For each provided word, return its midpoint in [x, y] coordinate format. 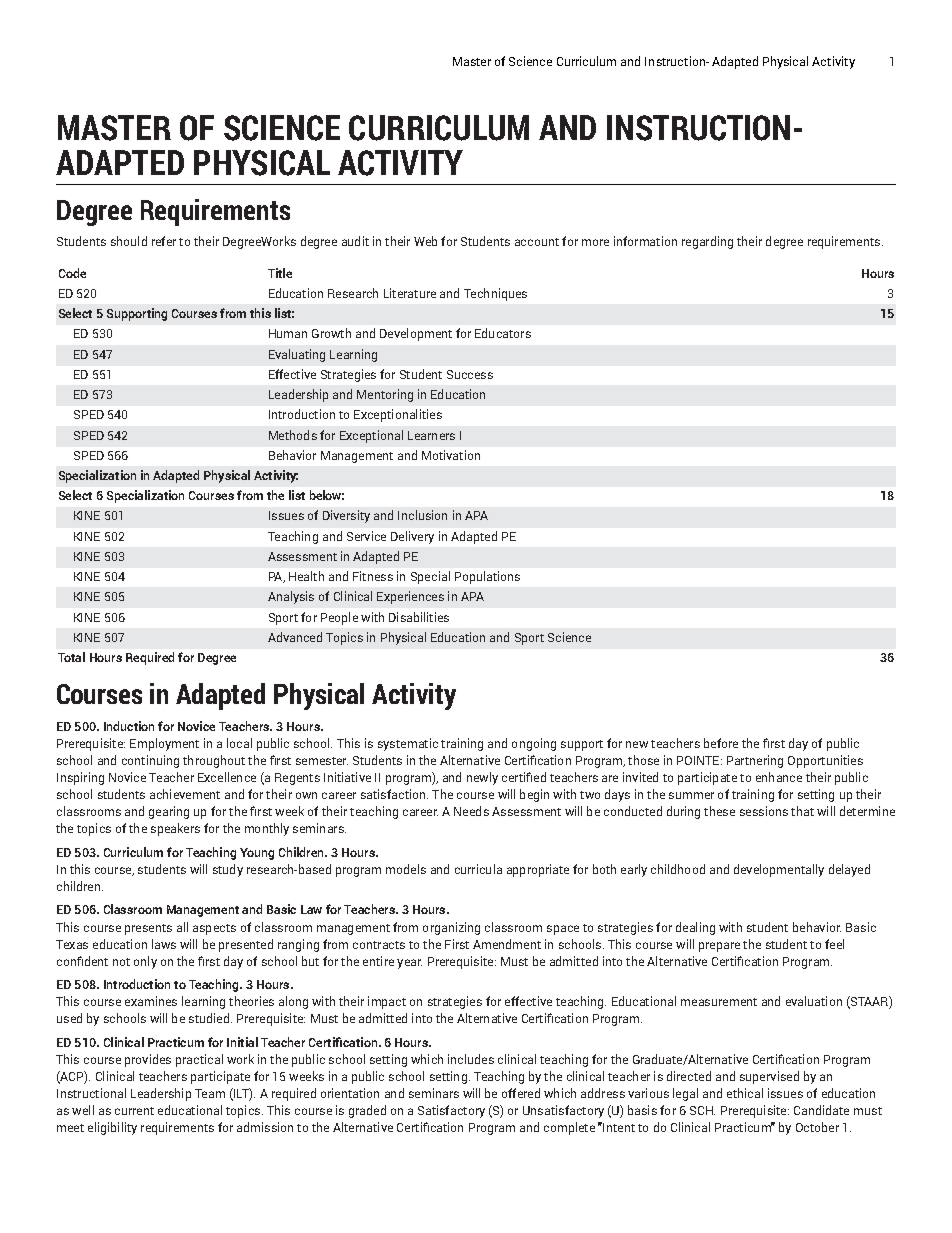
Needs [471, 811]
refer [164, 241]
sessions [764, 811]
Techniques [495, 294]
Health [306, 576]
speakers [175, 829]
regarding [707, 242]
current [134, 1111]
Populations [487, 577]
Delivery [412, 537]
